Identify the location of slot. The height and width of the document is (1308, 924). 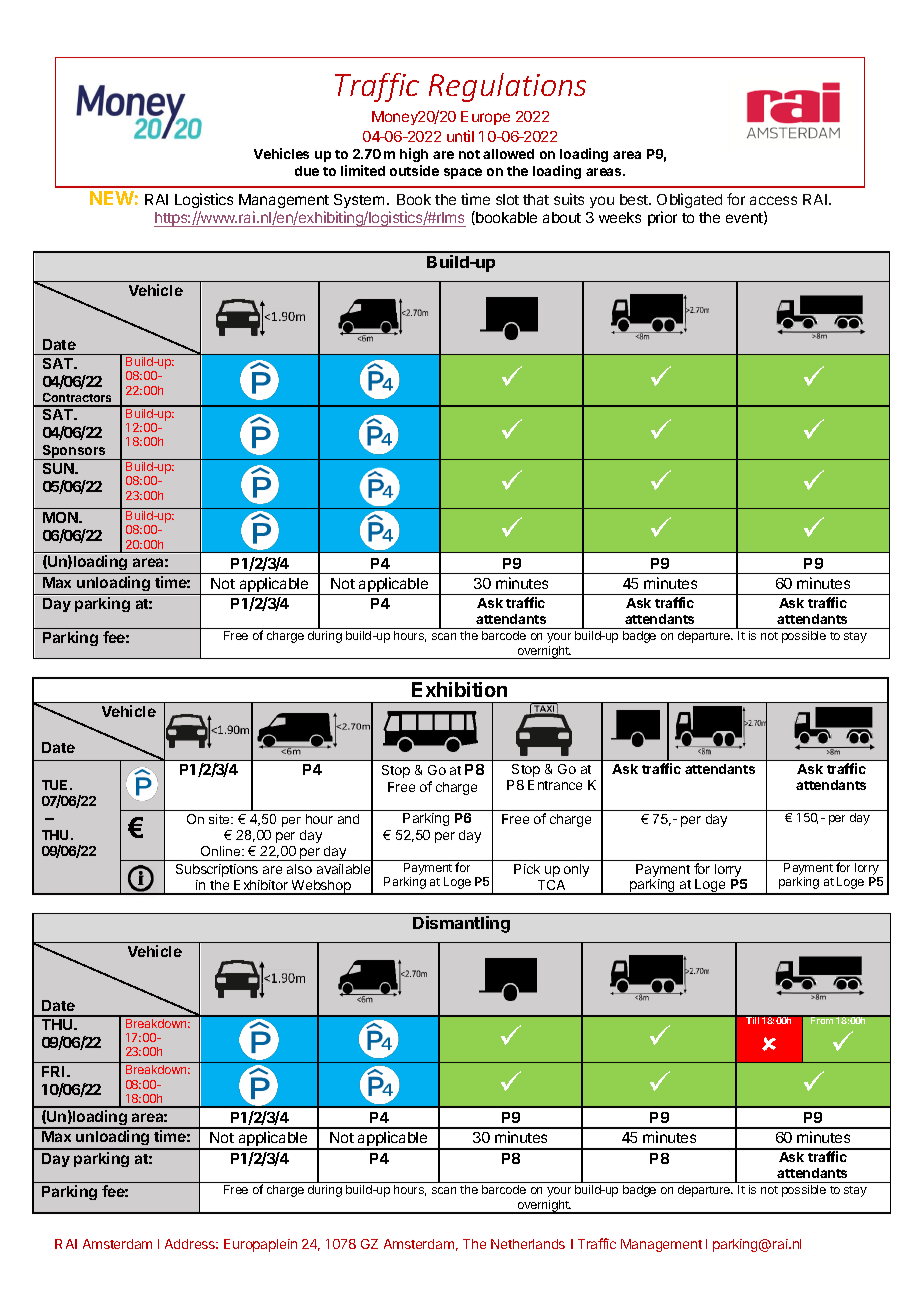
(507, 199).
